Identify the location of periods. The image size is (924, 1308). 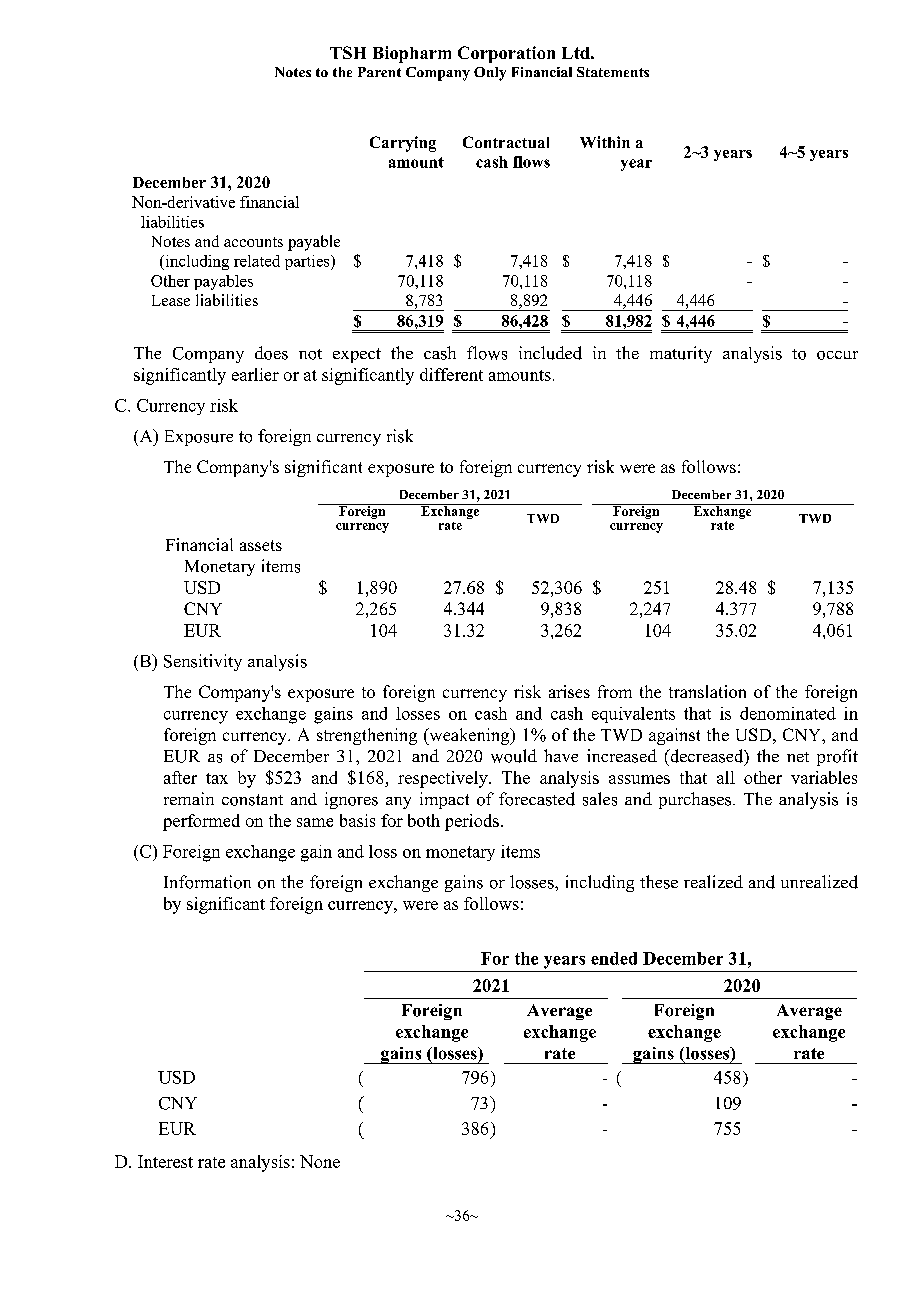
(472, 822).
